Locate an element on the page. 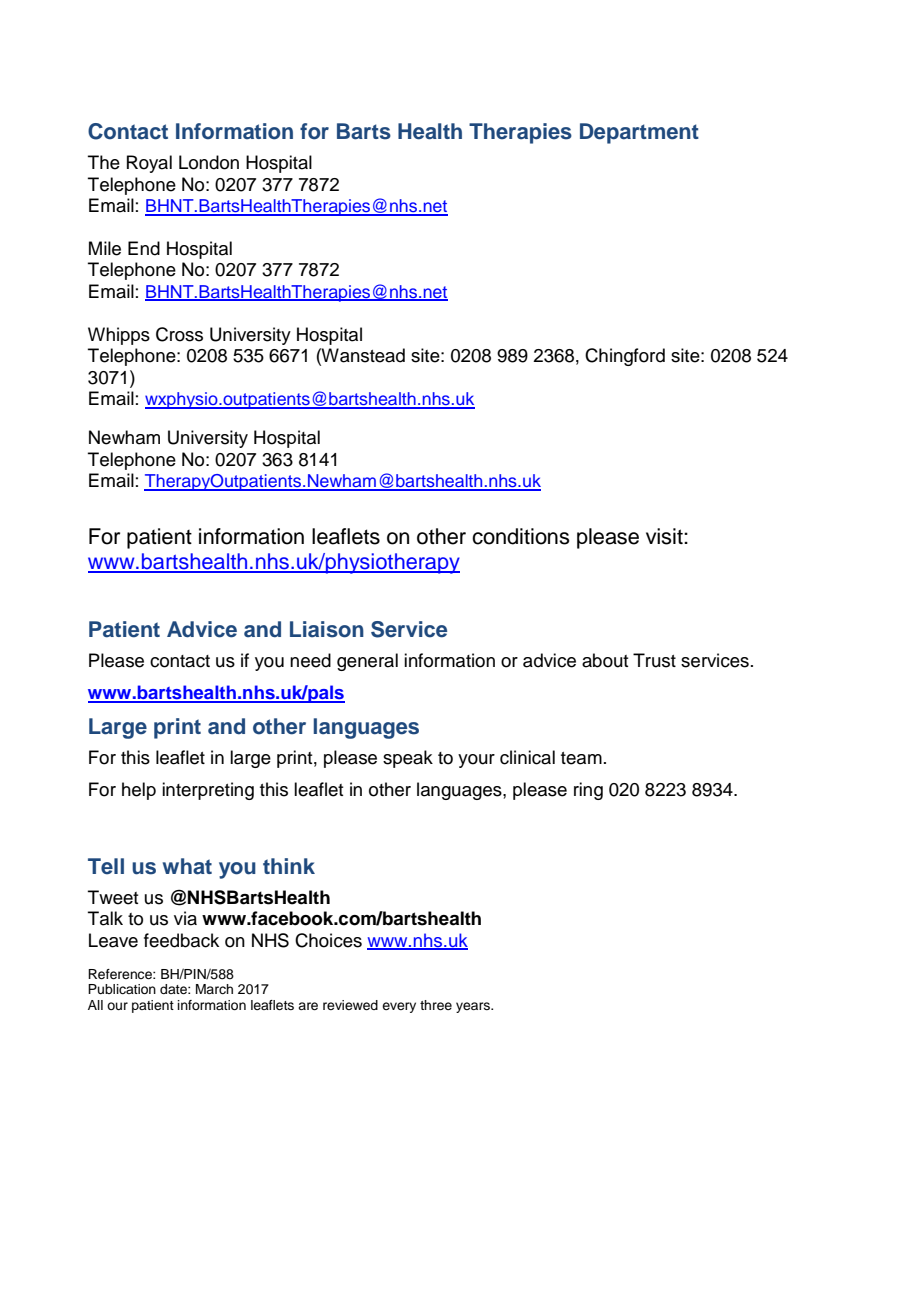  Department is located at coordinates (639, 133).
